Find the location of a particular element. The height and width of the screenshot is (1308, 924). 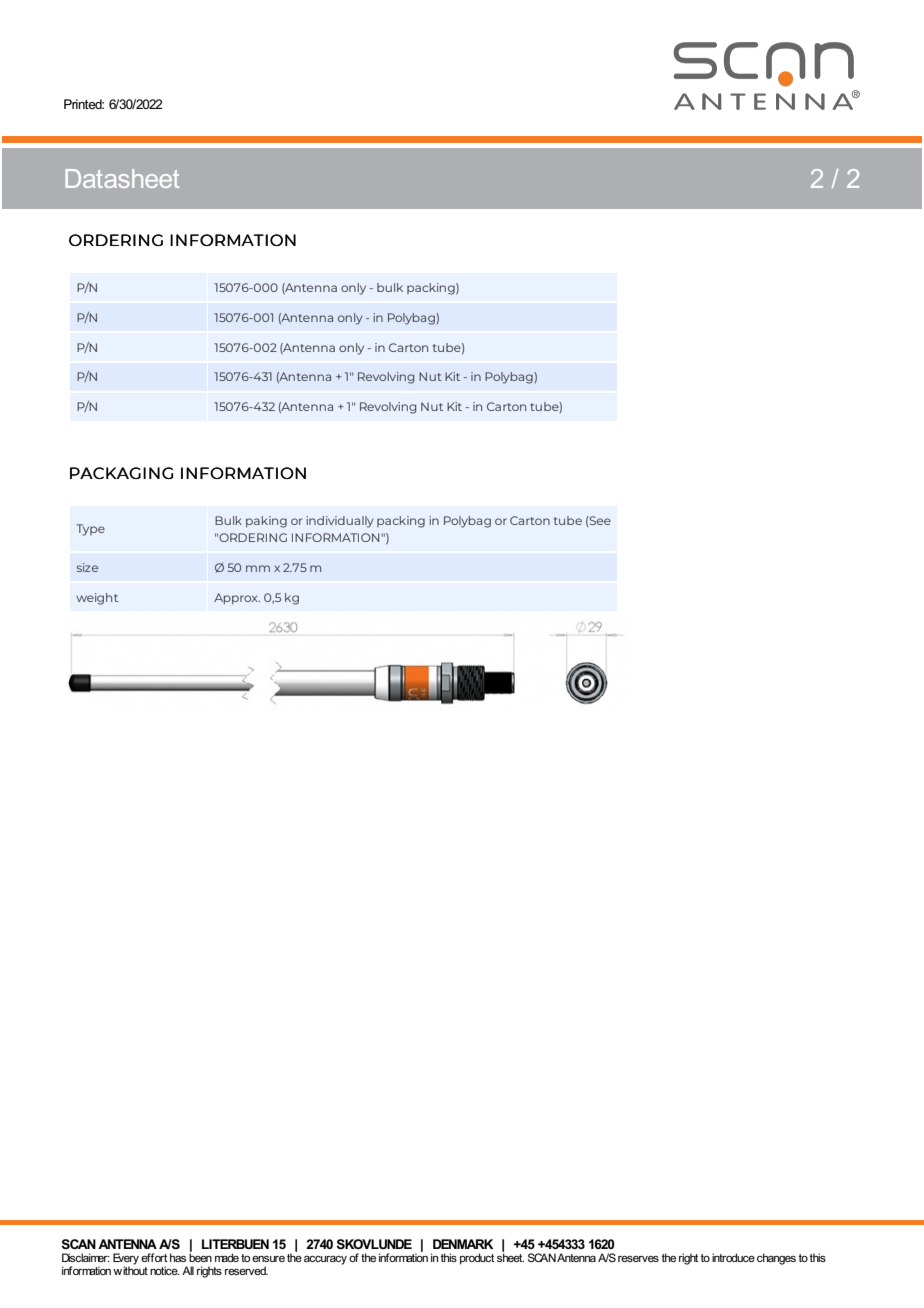

individually is located at coordinates (340, 522).
